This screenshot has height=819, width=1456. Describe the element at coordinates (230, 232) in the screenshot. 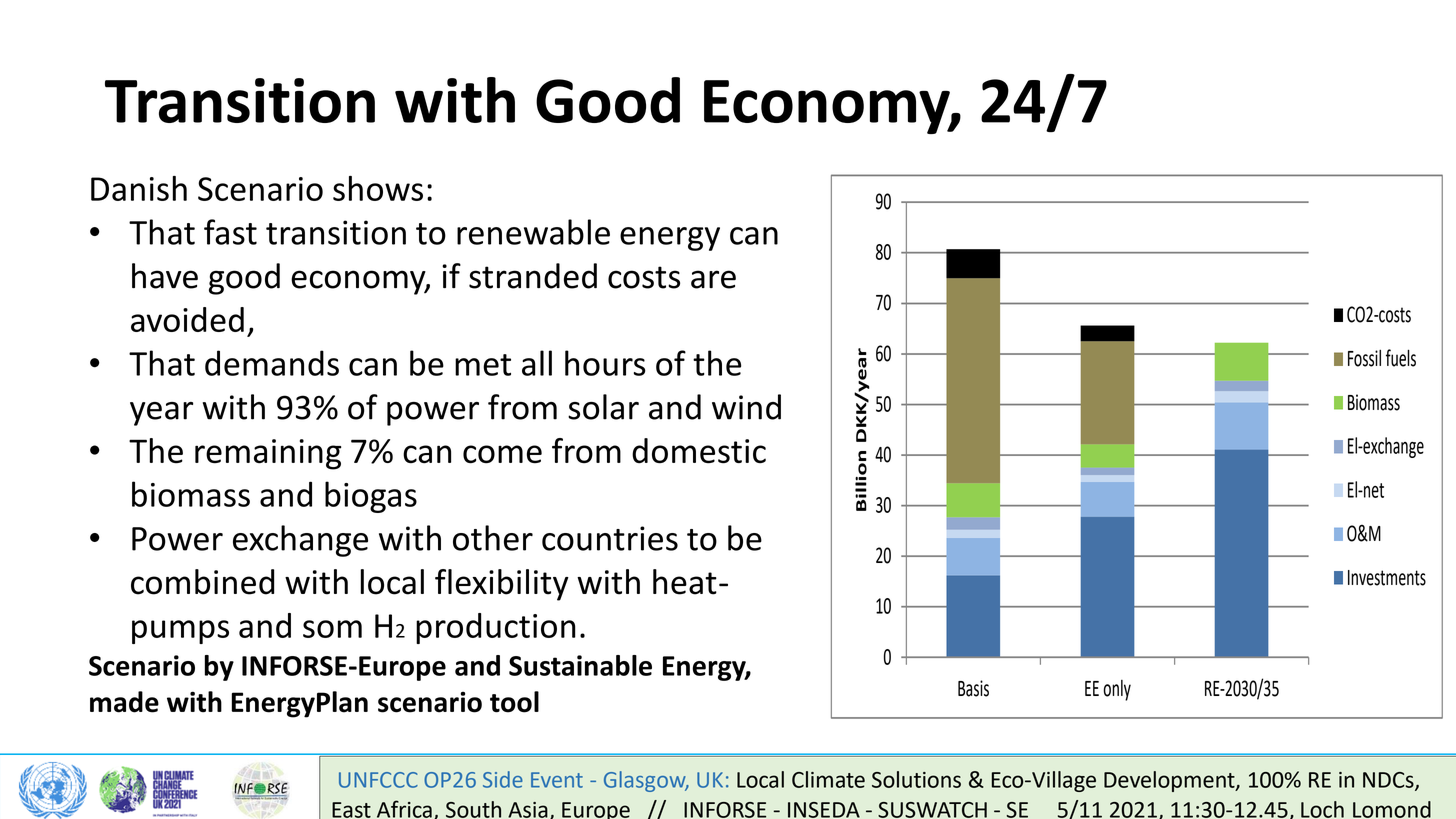

I see `fast` at that location.
